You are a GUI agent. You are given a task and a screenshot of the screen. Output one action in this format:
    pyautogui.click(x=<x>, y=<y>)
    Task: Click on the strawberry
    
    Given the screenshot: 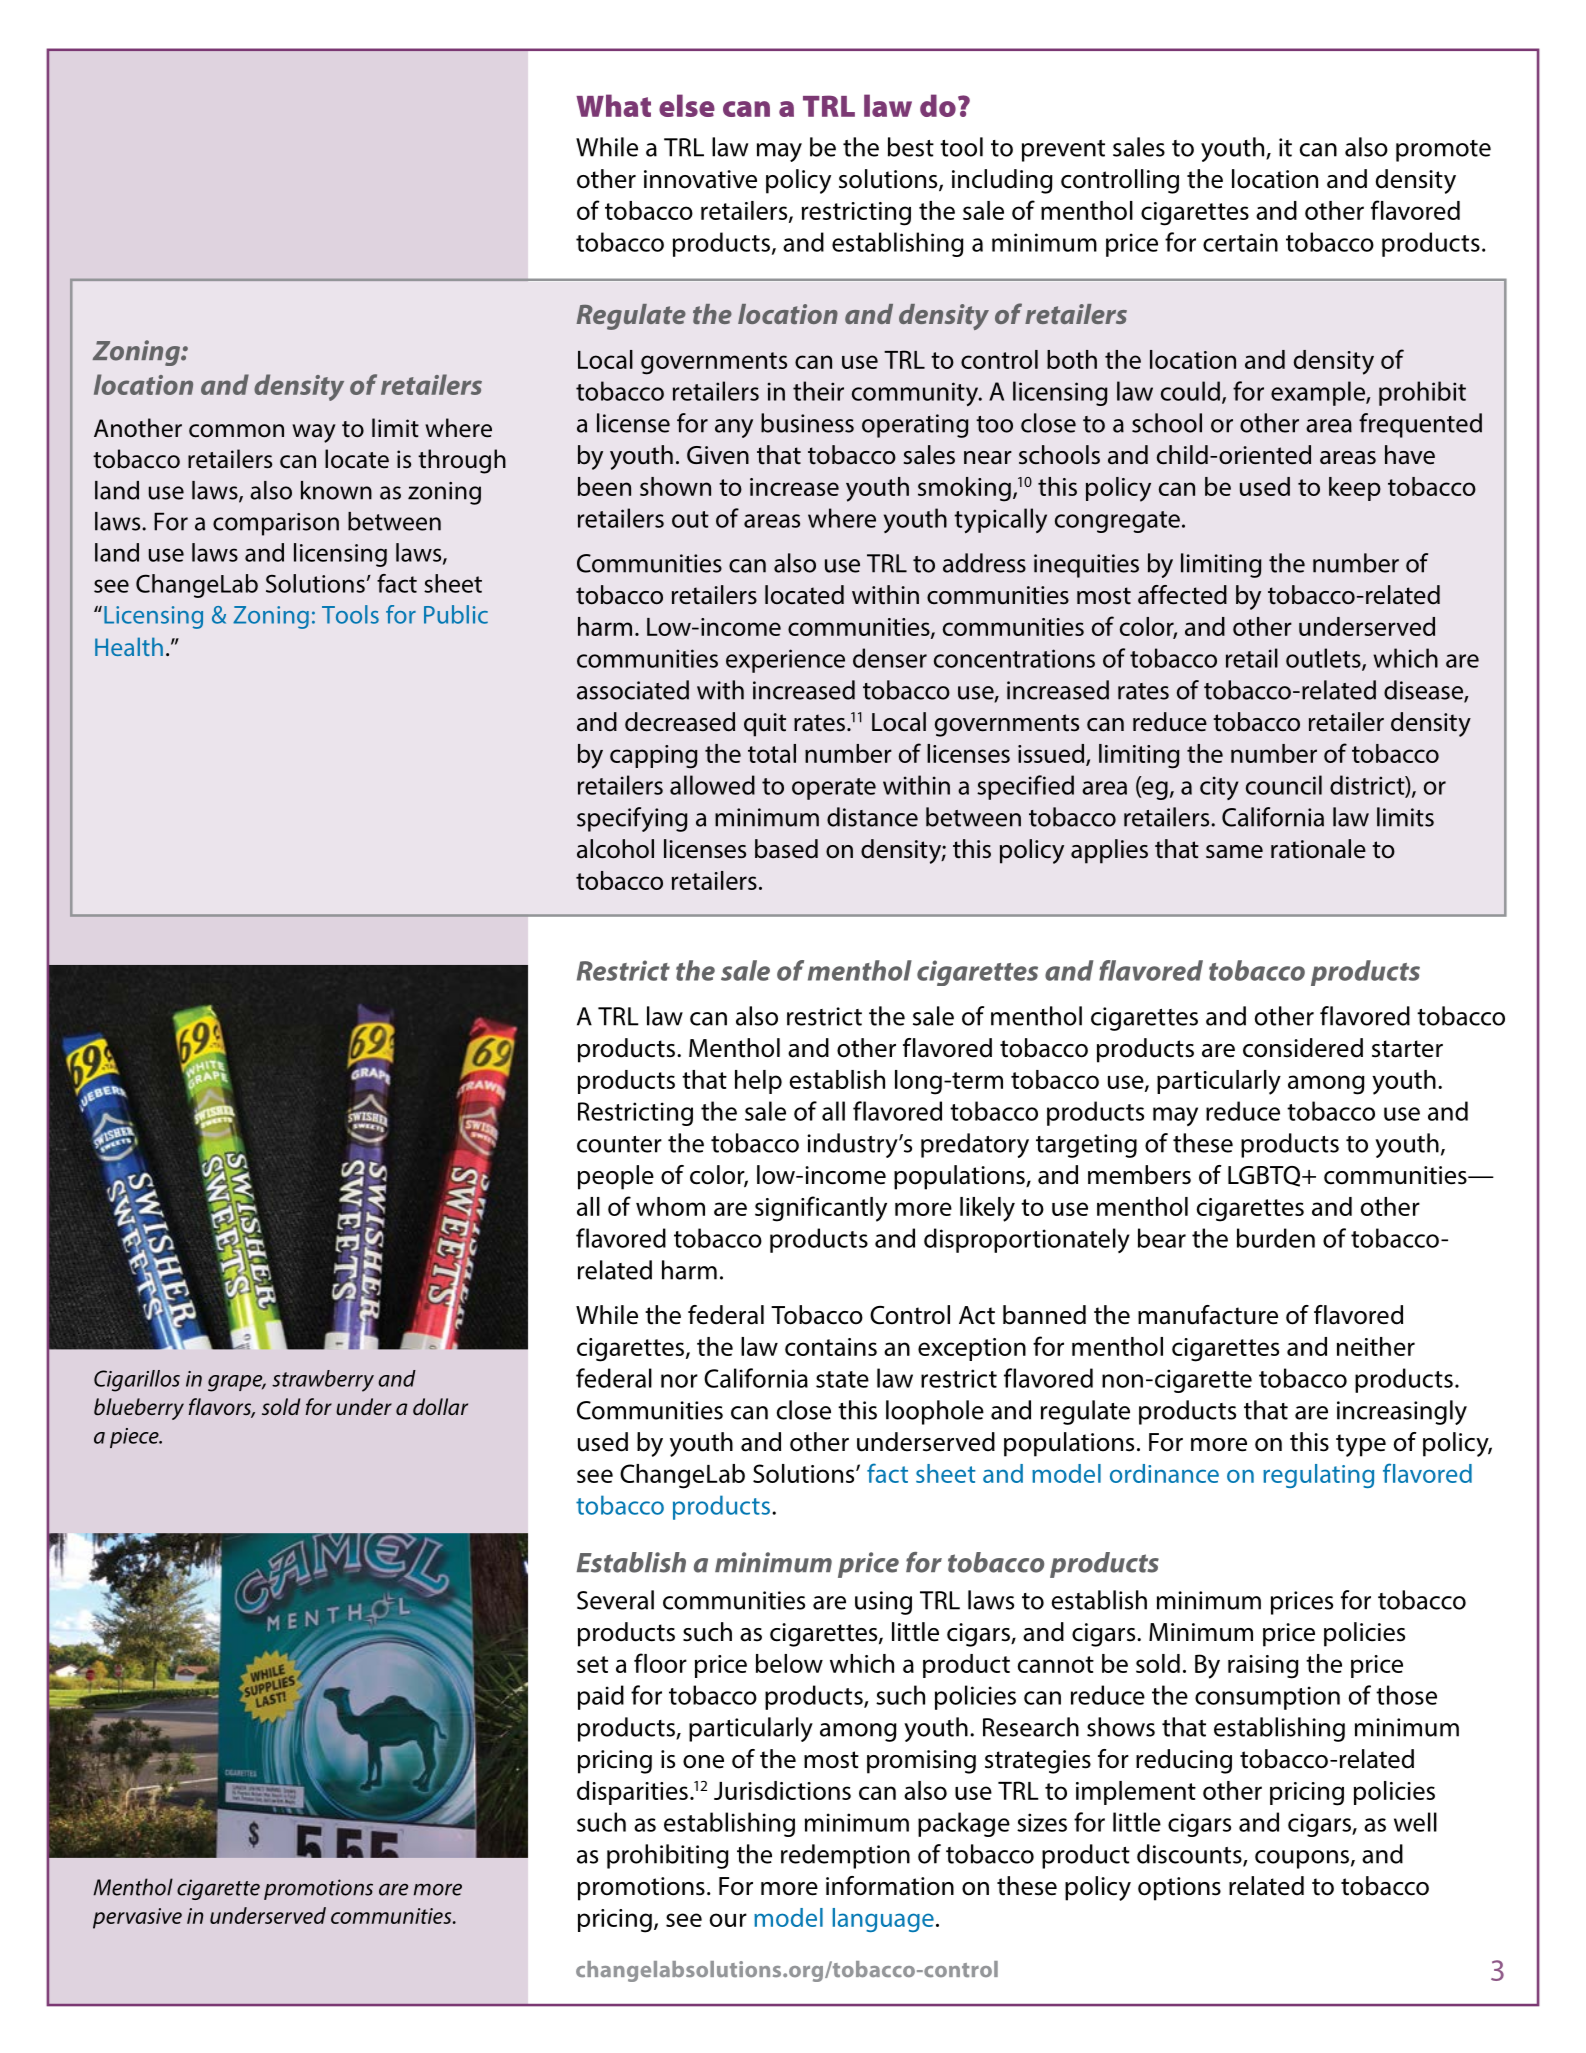 What is the action you would take?
    pyautogui.click(x=323, y=1381)
